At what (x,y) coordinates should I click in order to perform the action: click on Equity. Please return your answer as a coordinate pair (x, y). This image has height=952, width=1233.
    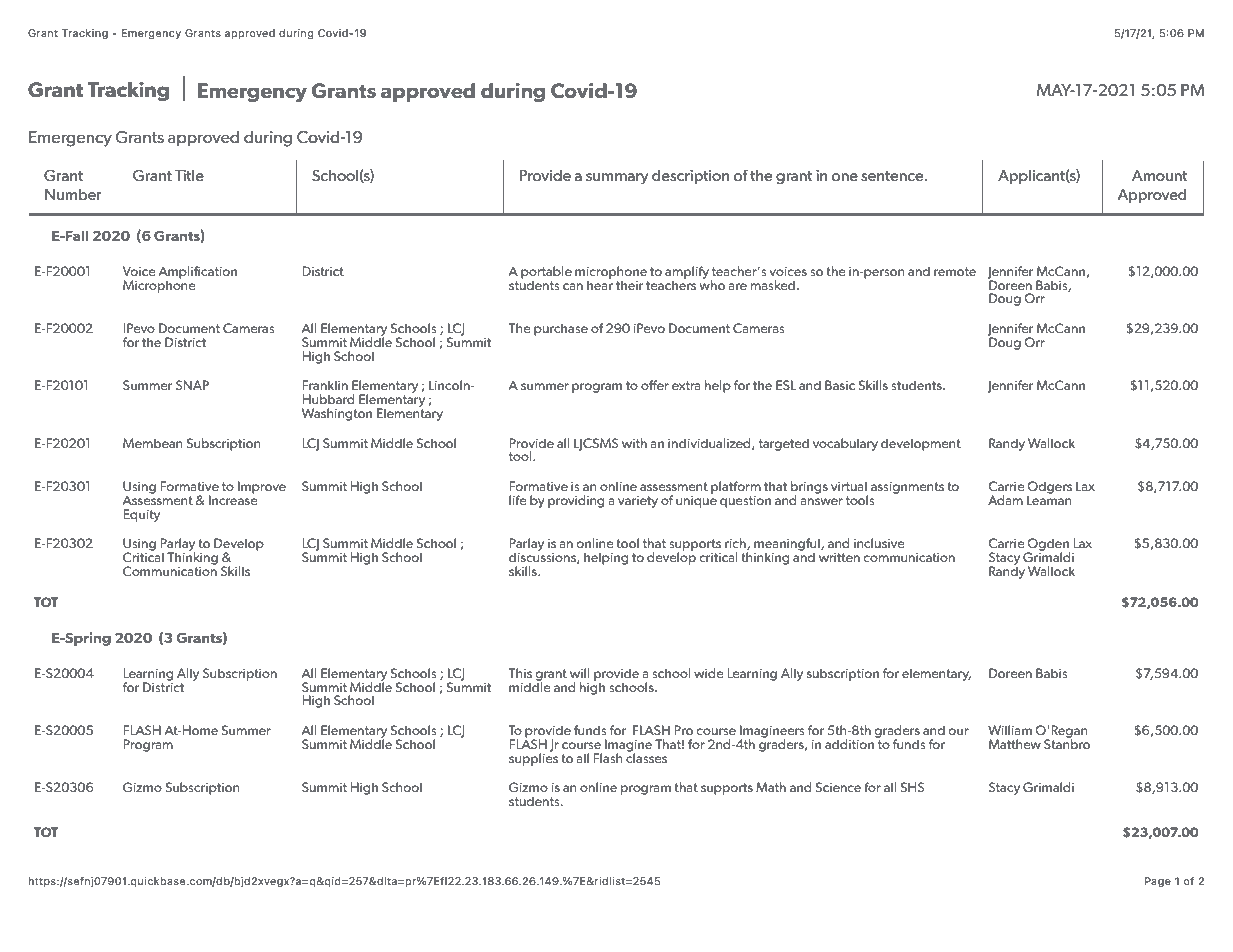
    Looking at the image, I should click on (141, 515).
